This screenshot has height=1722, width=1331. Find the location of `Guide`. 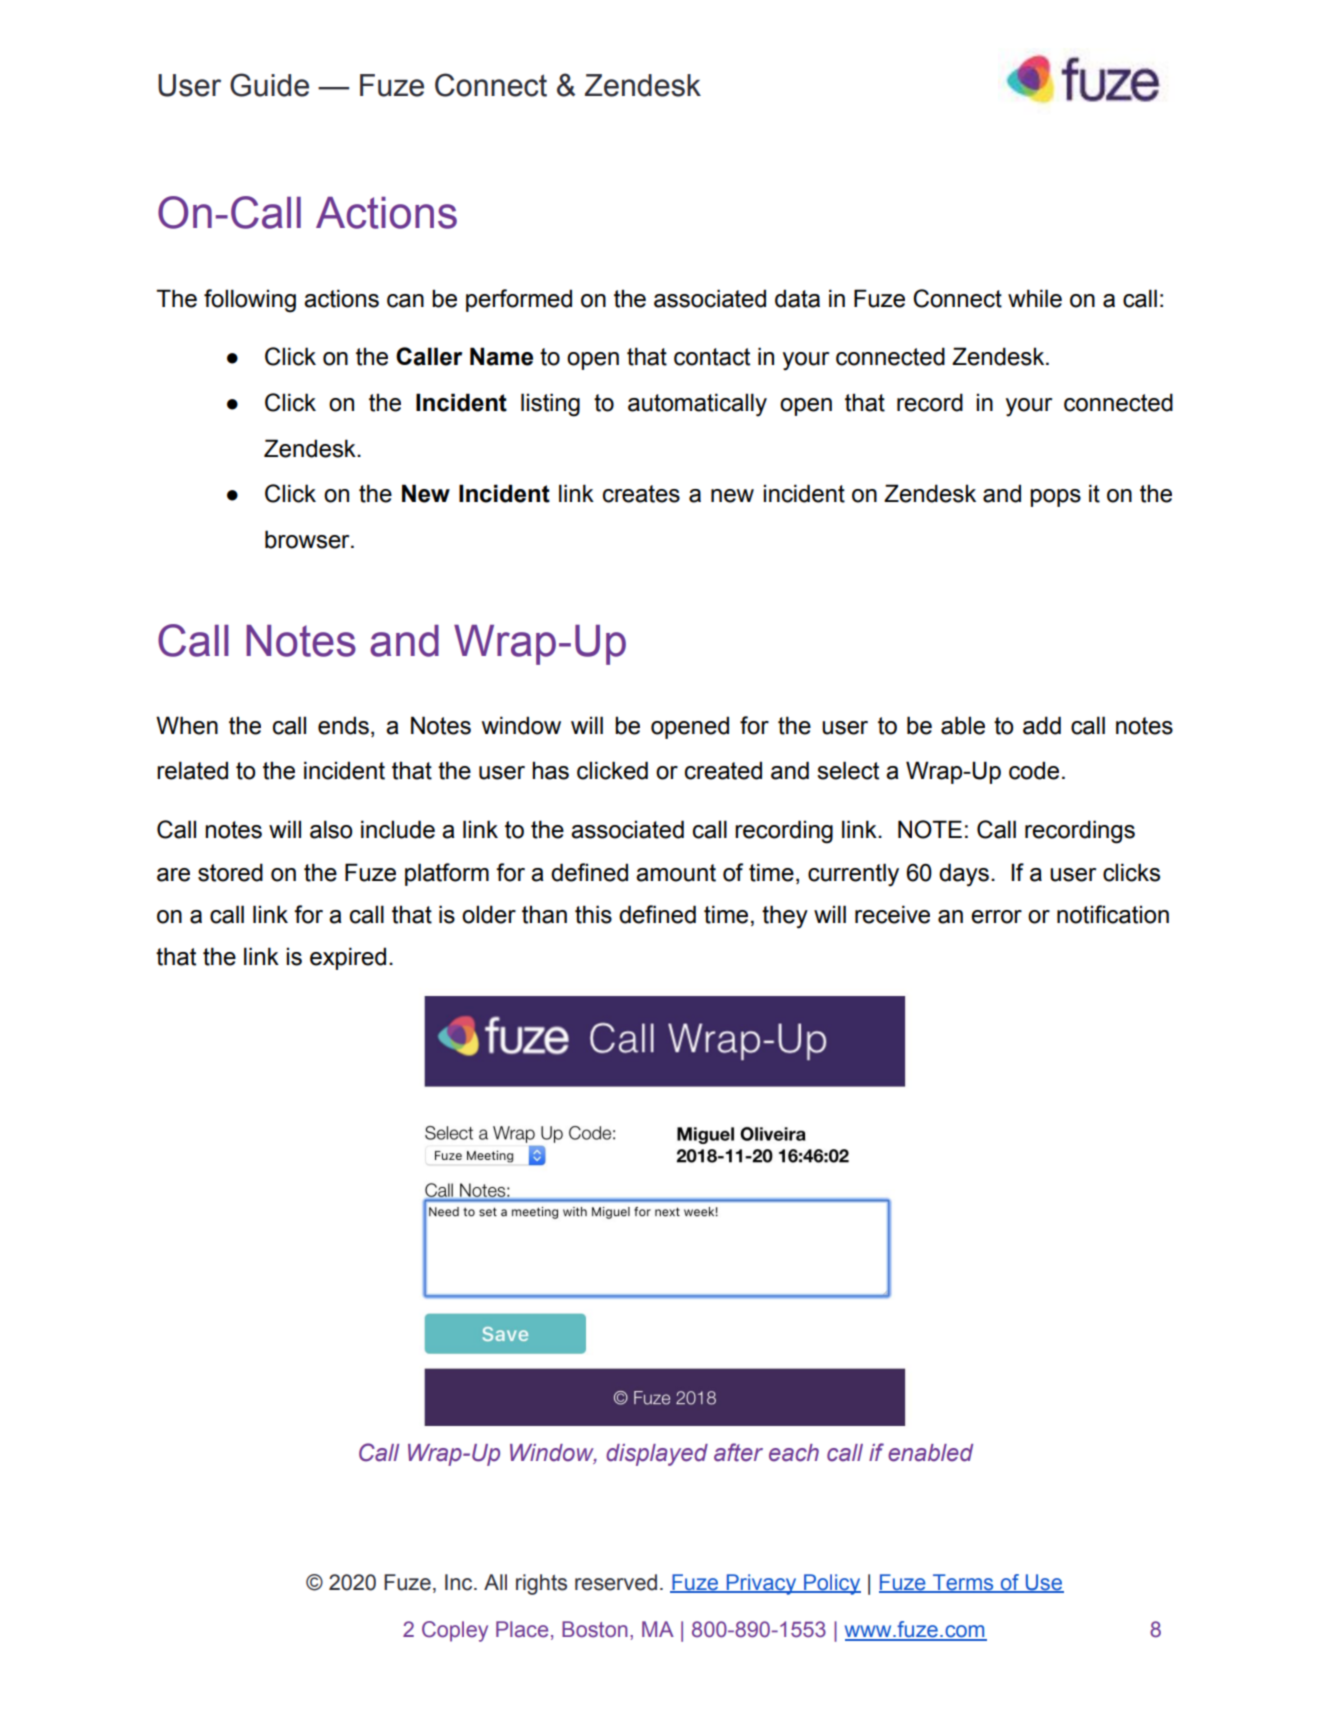

Guide is located at coordinates (269, 85).
